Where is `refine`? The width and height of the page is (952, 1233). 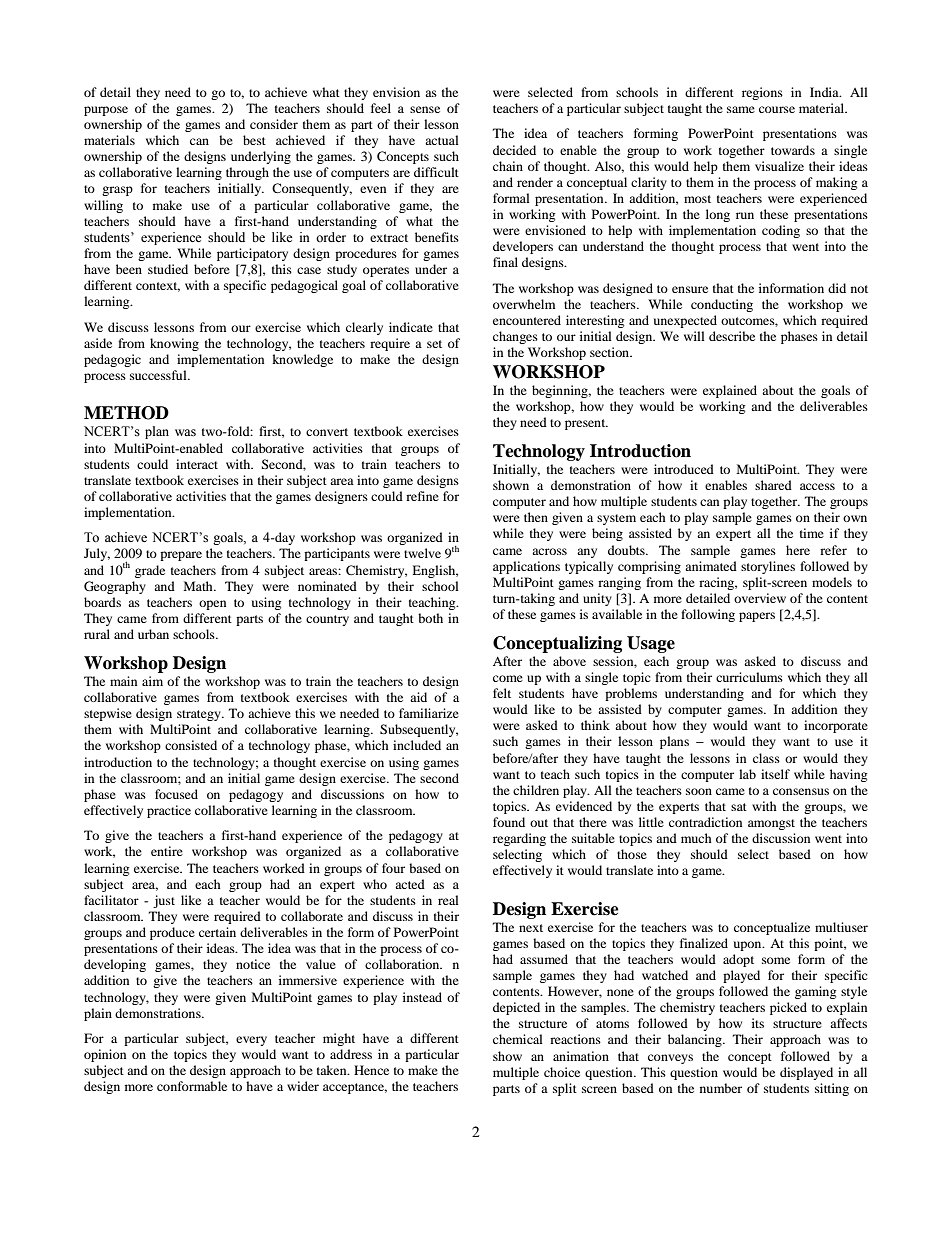
refine is located at coordinates (422, 496).
